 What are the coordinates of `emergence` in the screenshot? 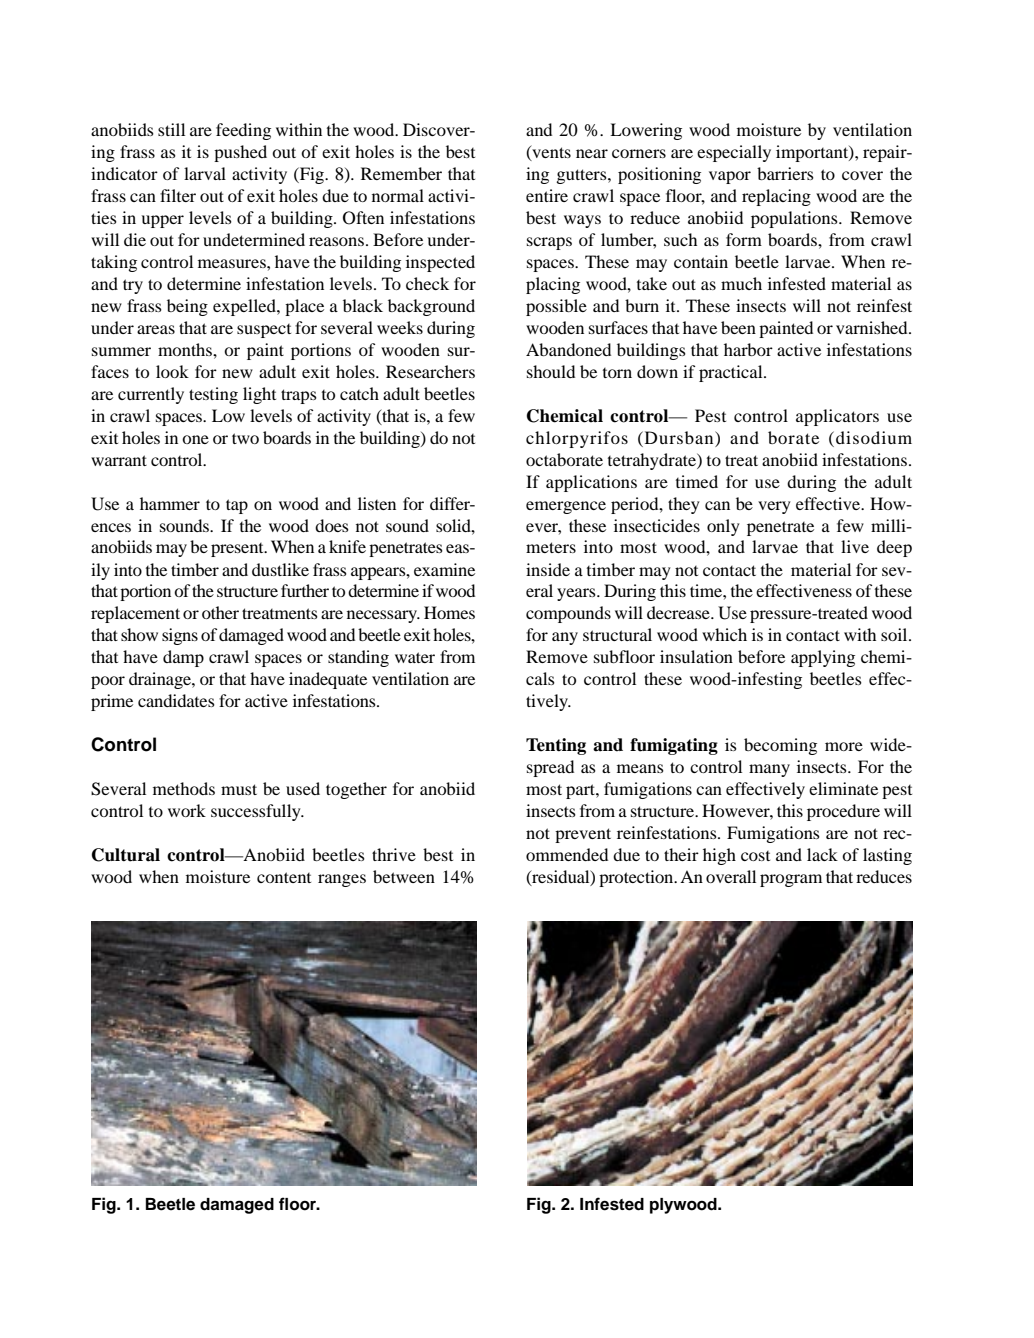 It's located at (566, 507).
